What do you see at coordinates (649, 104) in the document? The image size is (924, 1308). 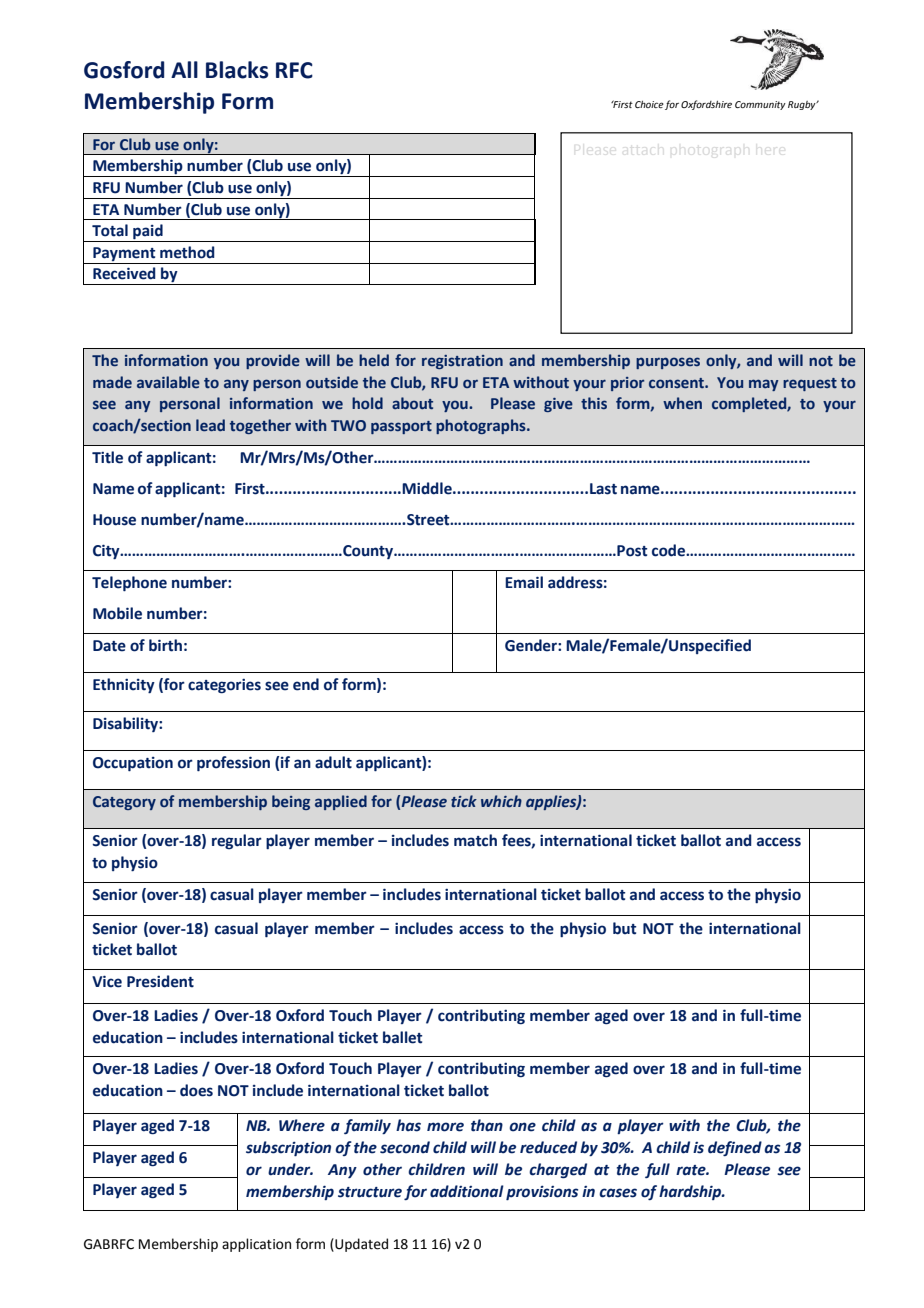 I see `Choice` at bounding box center [649, 104].
